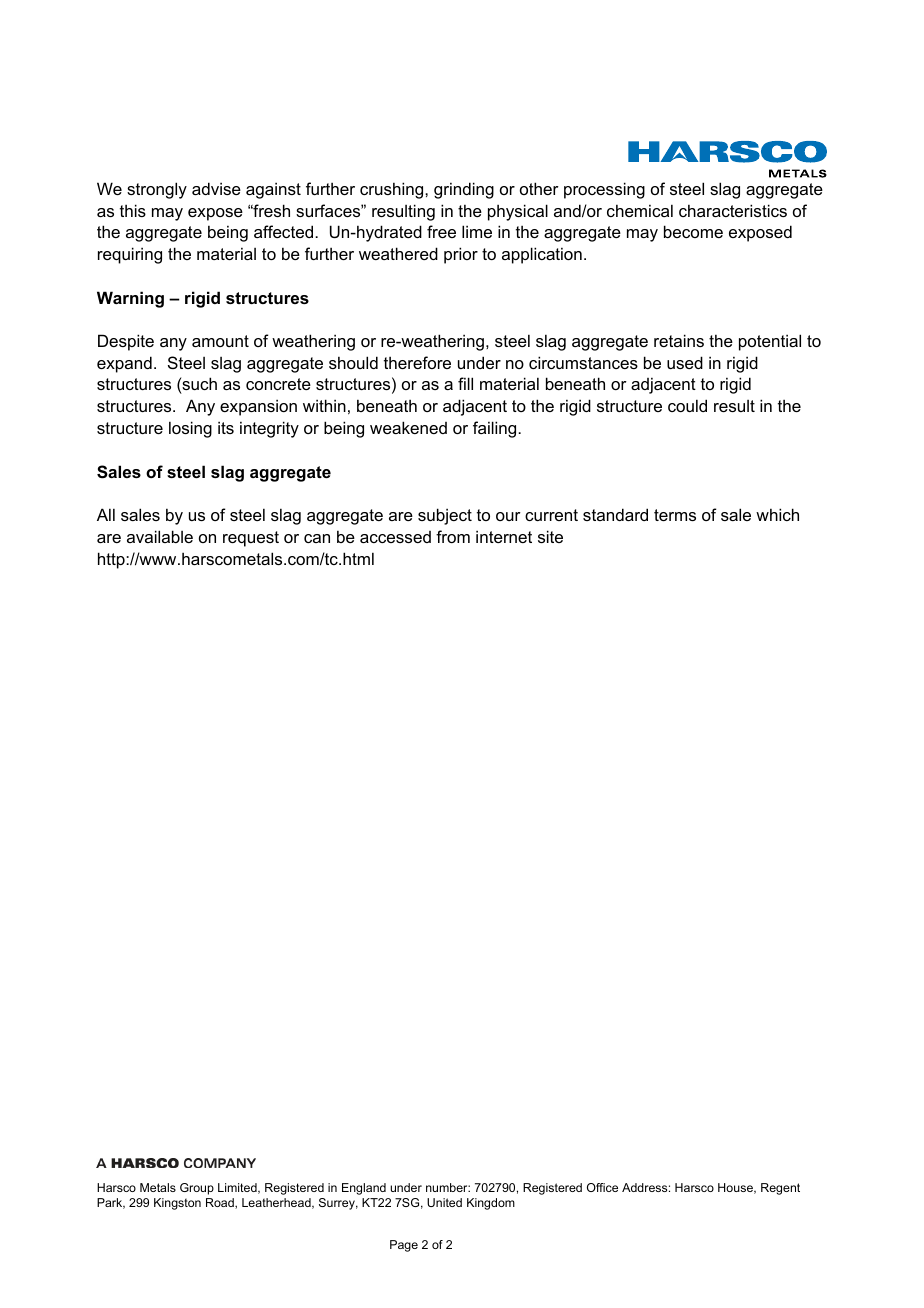 The image size is (924, 1308). I want to click on Kingston, so click(177, 1204).
